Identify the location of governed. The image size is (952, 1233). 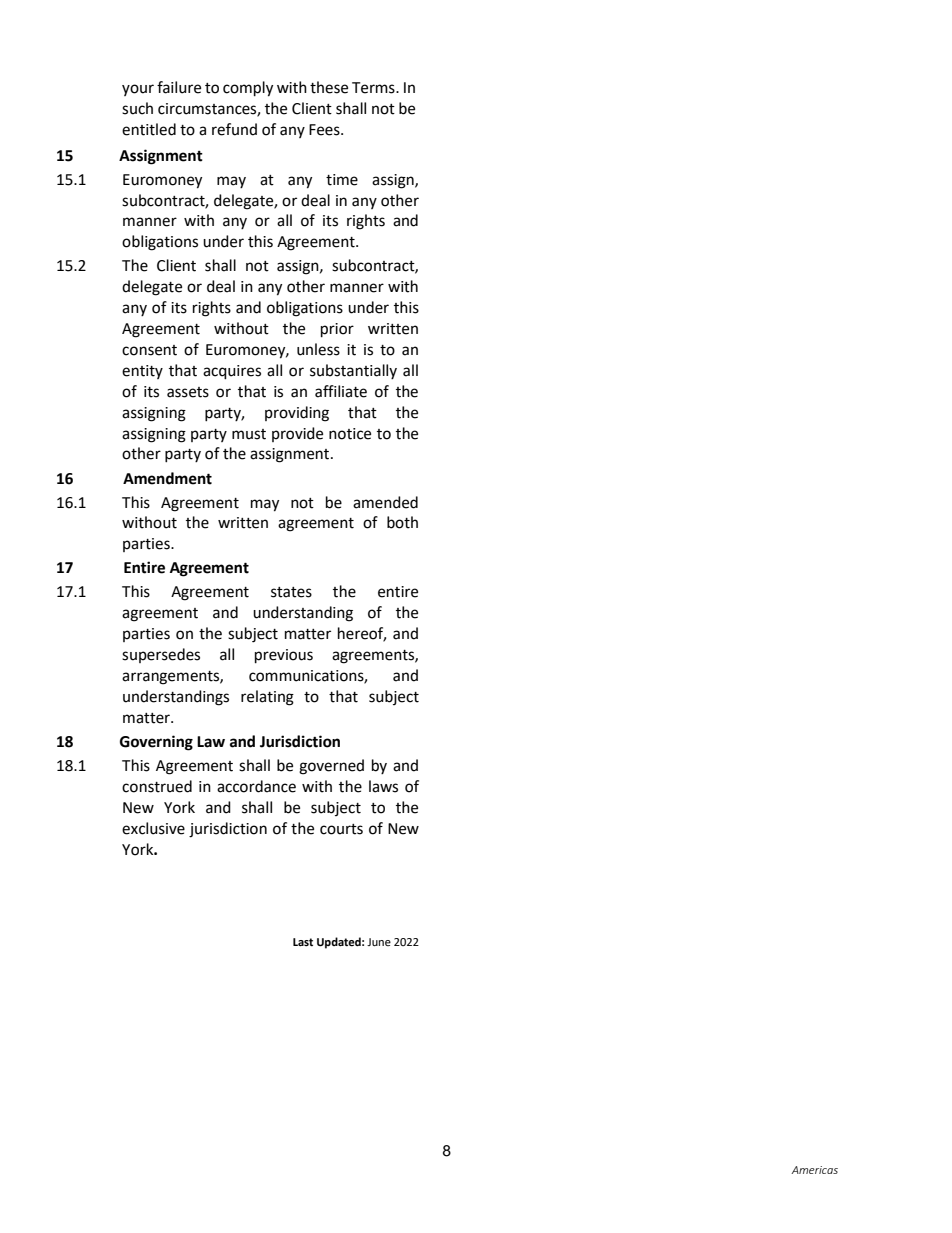
(331, 767).
